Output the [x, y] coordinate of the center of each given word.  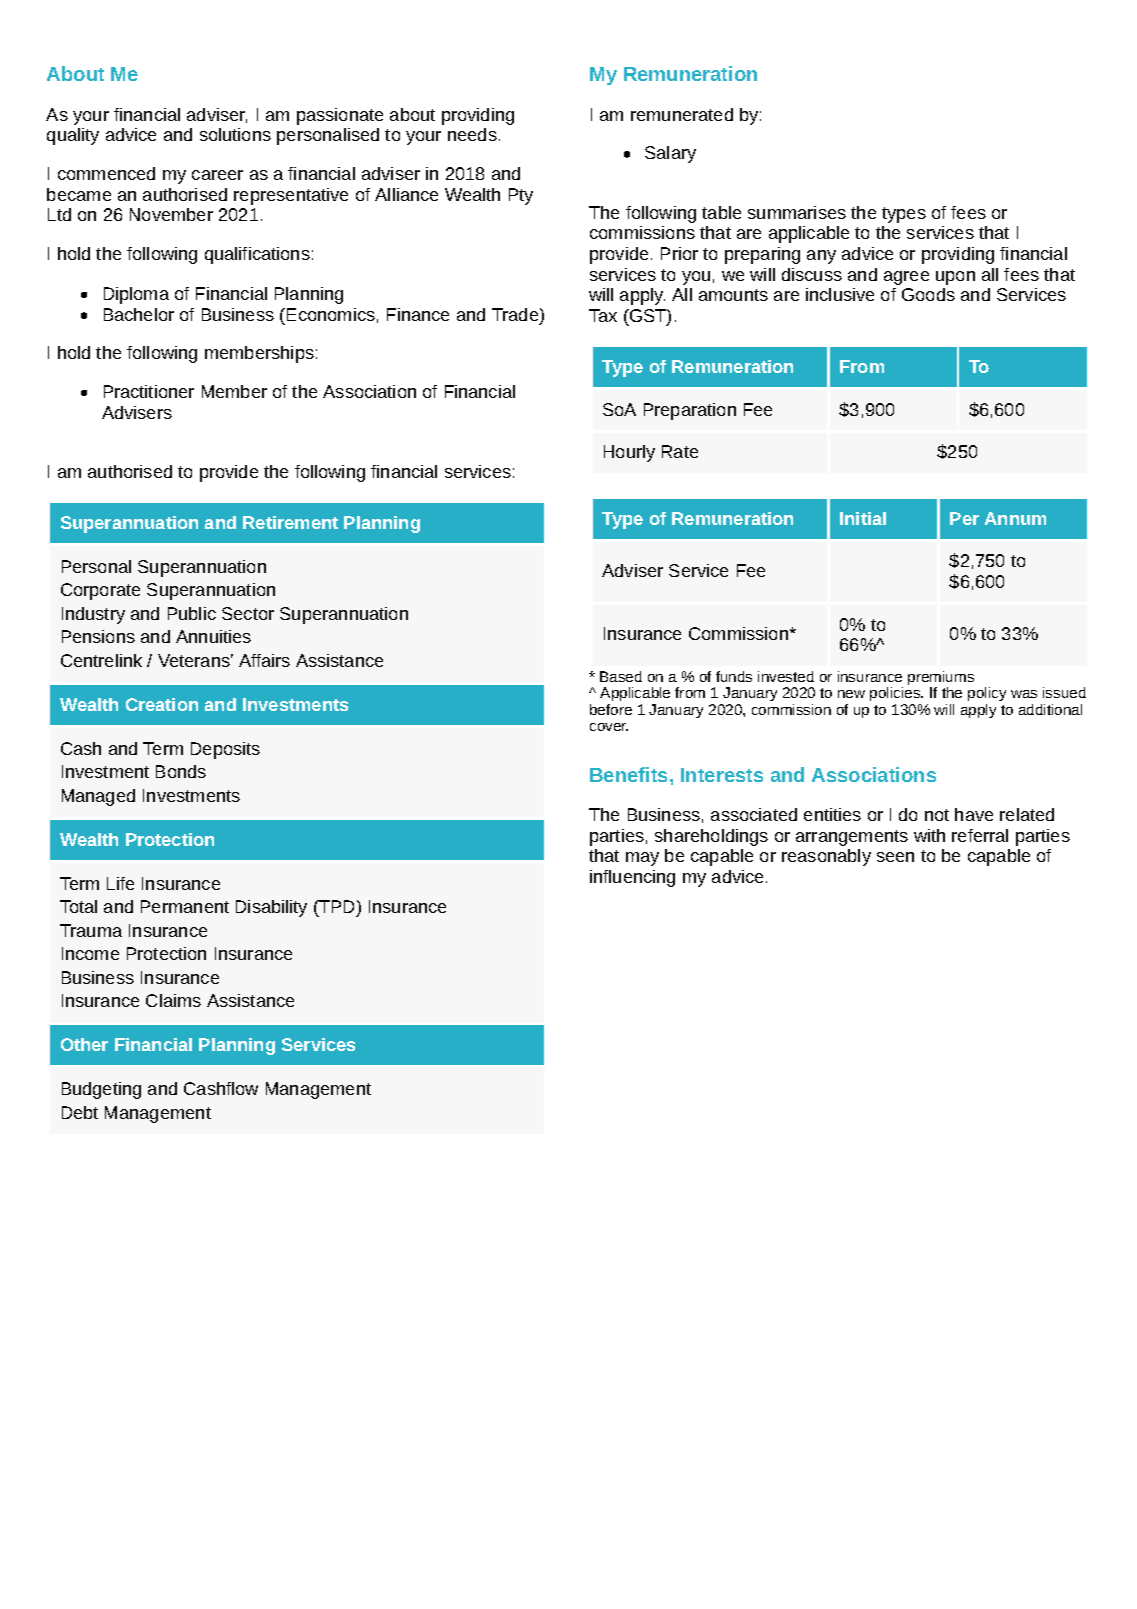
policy [987, 694]
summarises [797, 212]
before [611, 709]
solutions [235, 134]
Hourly [629, 453]
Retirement [290, 522]
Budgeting [101, 1090]
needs [472, 134]
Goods [928, 294]
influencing [632, 878]
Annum [1015, 518]
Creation [162, 704]
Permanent [185, 906]
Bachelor [139, 314]
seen [895, 857]
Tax [603, 315]
